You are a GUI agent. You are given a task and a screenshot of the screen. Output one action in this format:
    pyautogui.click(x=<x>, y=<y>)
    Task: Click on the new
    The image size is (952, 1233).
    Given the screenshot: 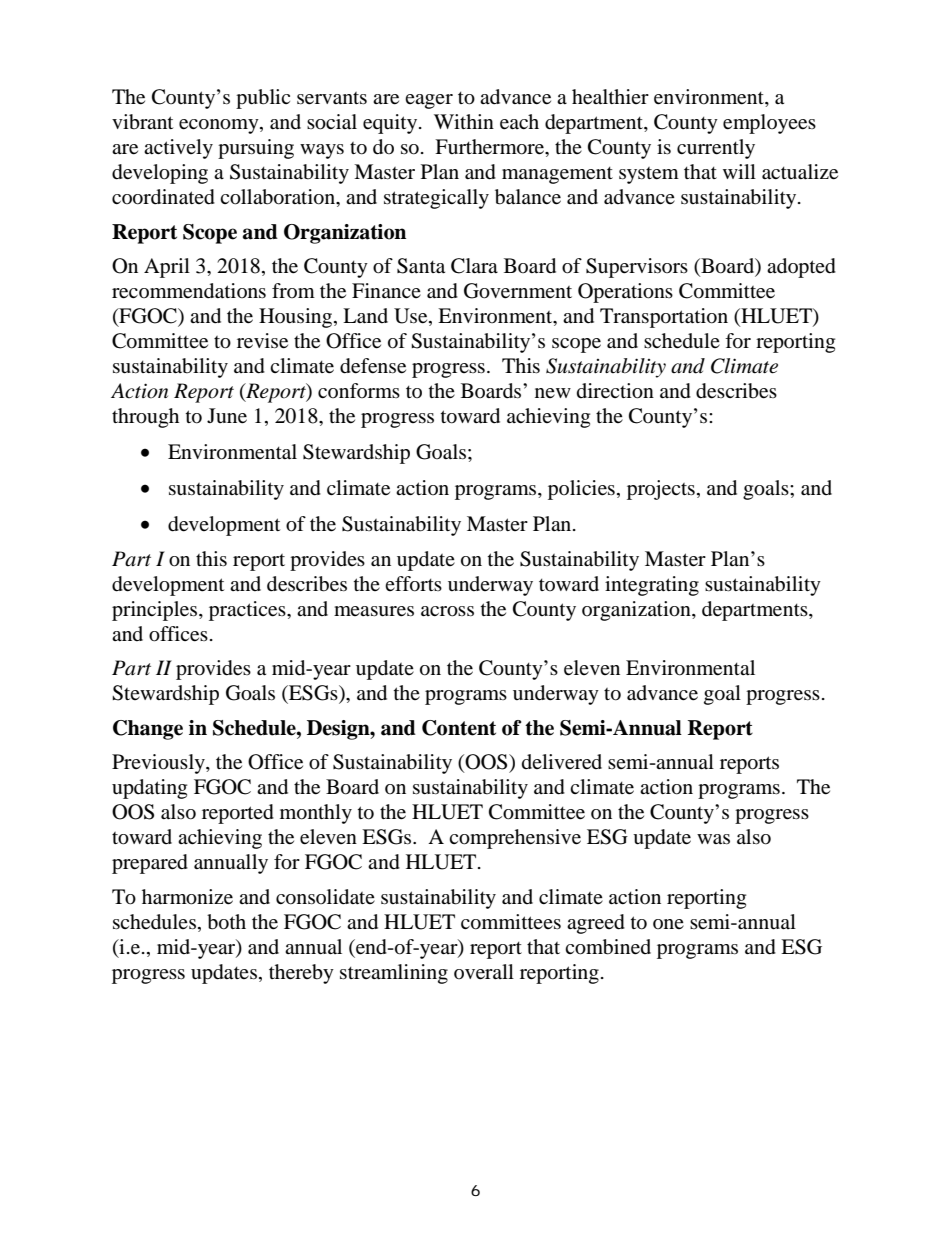 What is the action you would take?
    pyautogui.click(x=553, y=393)
